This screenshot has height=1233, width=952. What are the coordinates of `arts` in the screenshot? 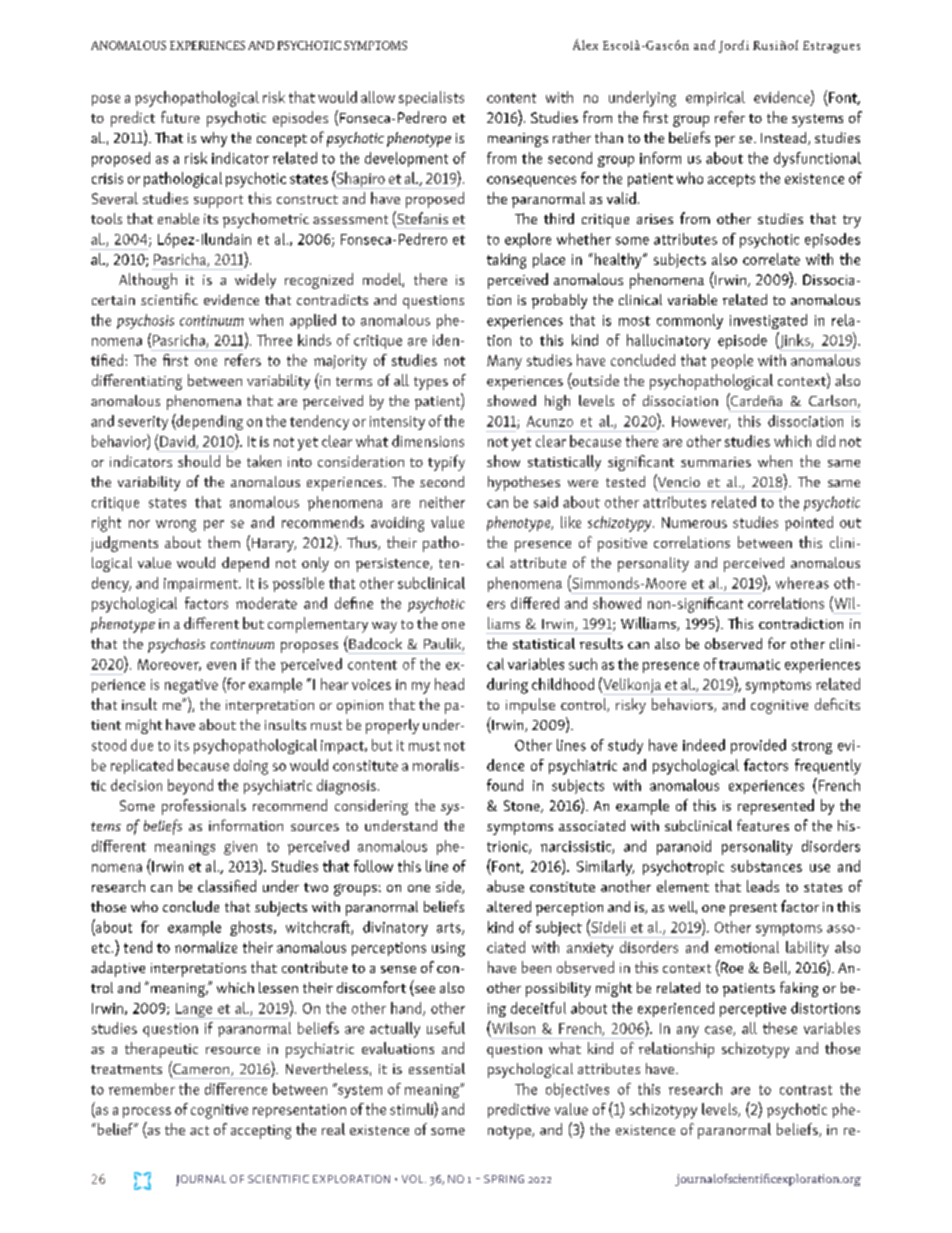 It's located at (450, 929).
